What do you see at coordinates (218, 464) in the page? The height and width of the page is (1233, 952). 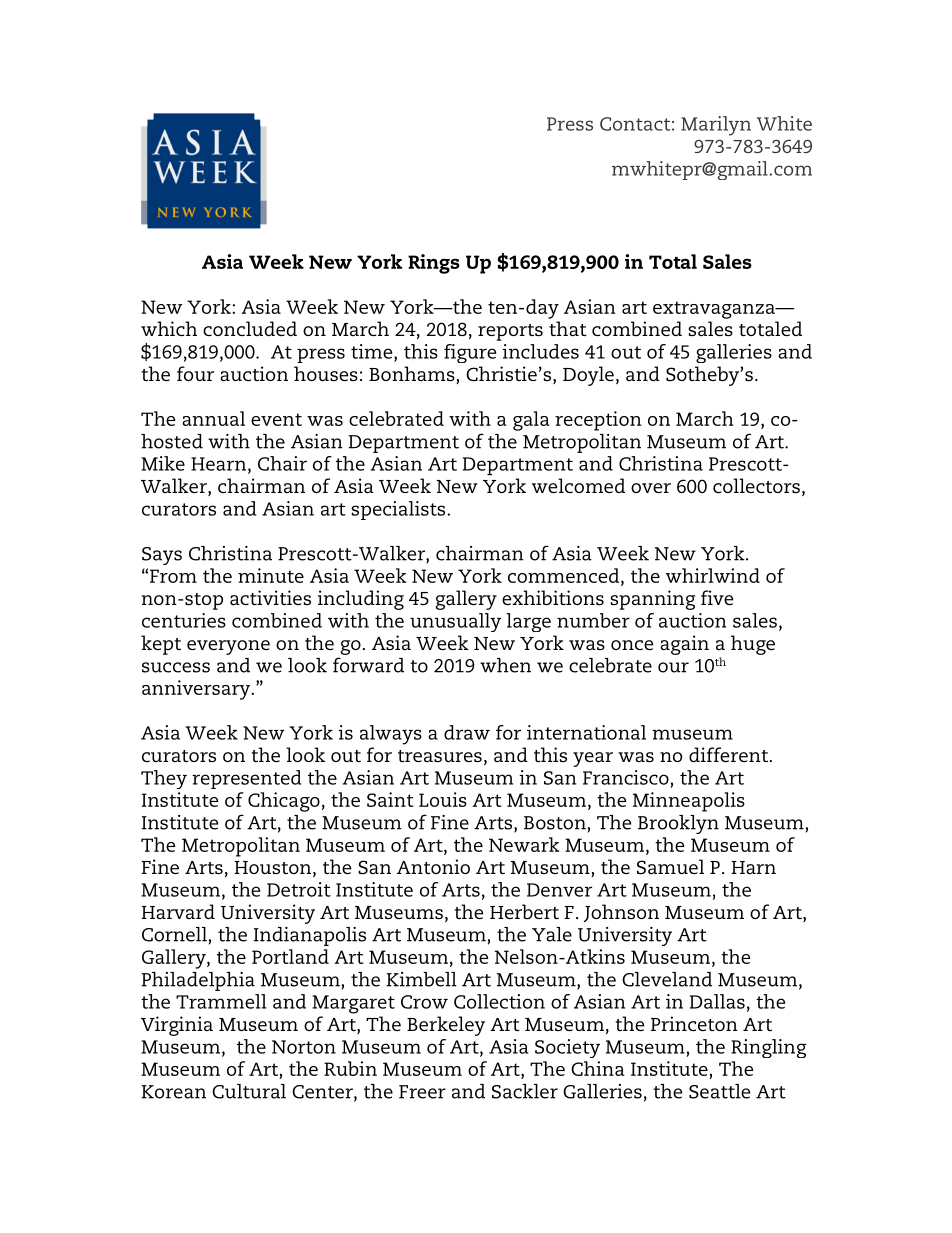 I see `Hearn` at bounding box center [218, 464].
